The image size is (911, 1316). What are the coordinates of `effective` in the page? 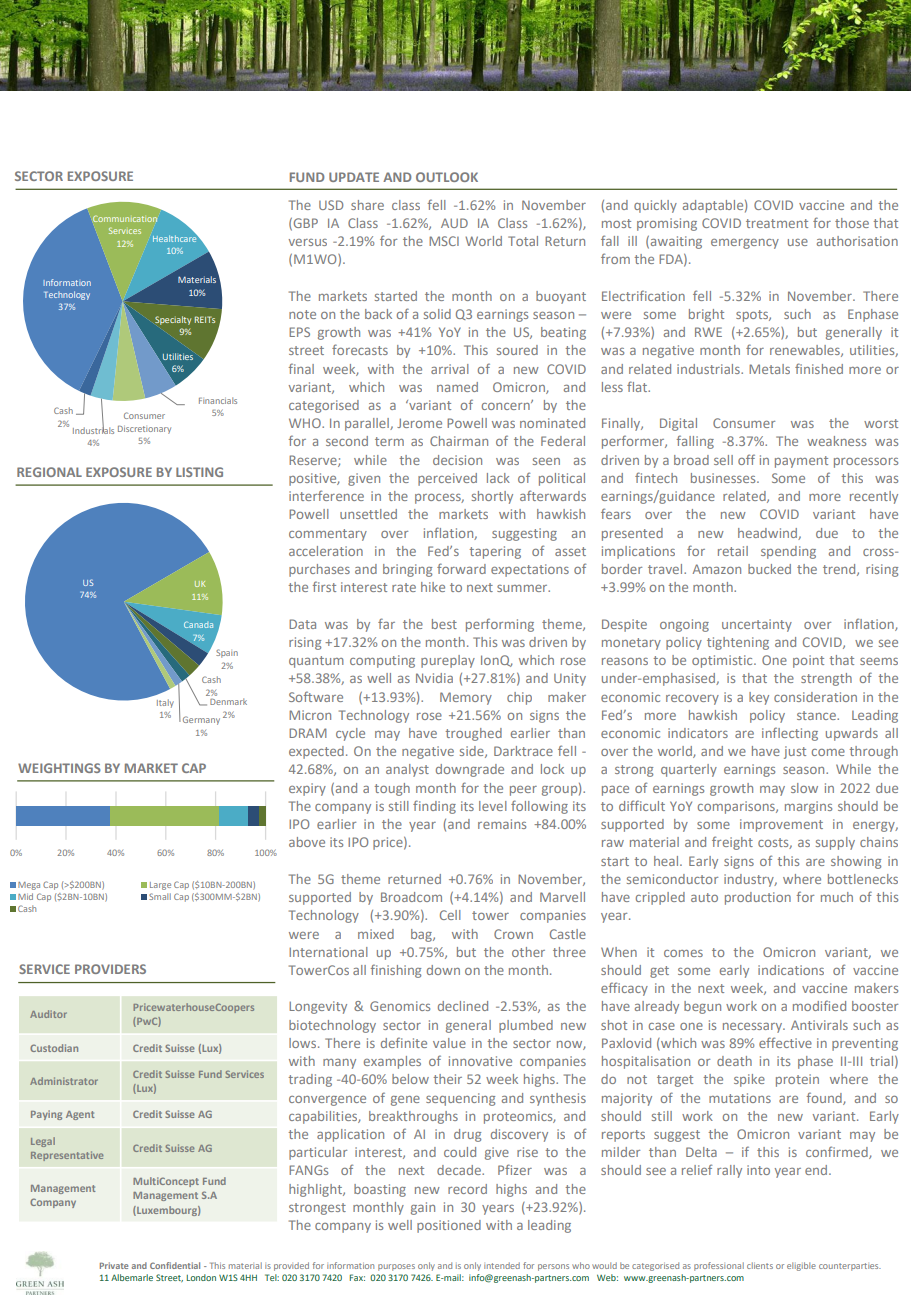 It's located at (785, 1042).
